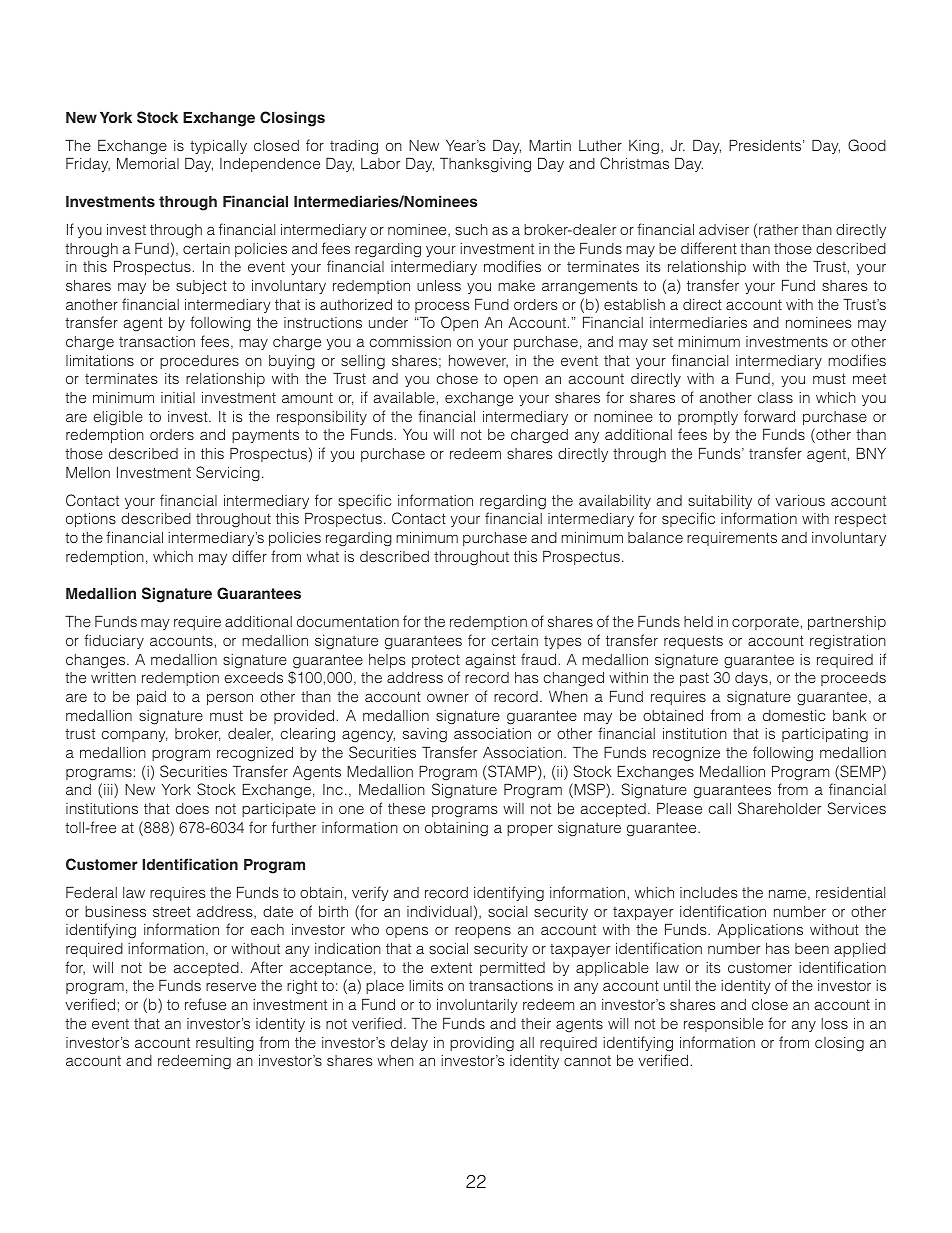 This page has width=952, height=1233. What do you see at coordinates (550, 145) in the page?
I see `Martin` at bounding box center [550, 145].
